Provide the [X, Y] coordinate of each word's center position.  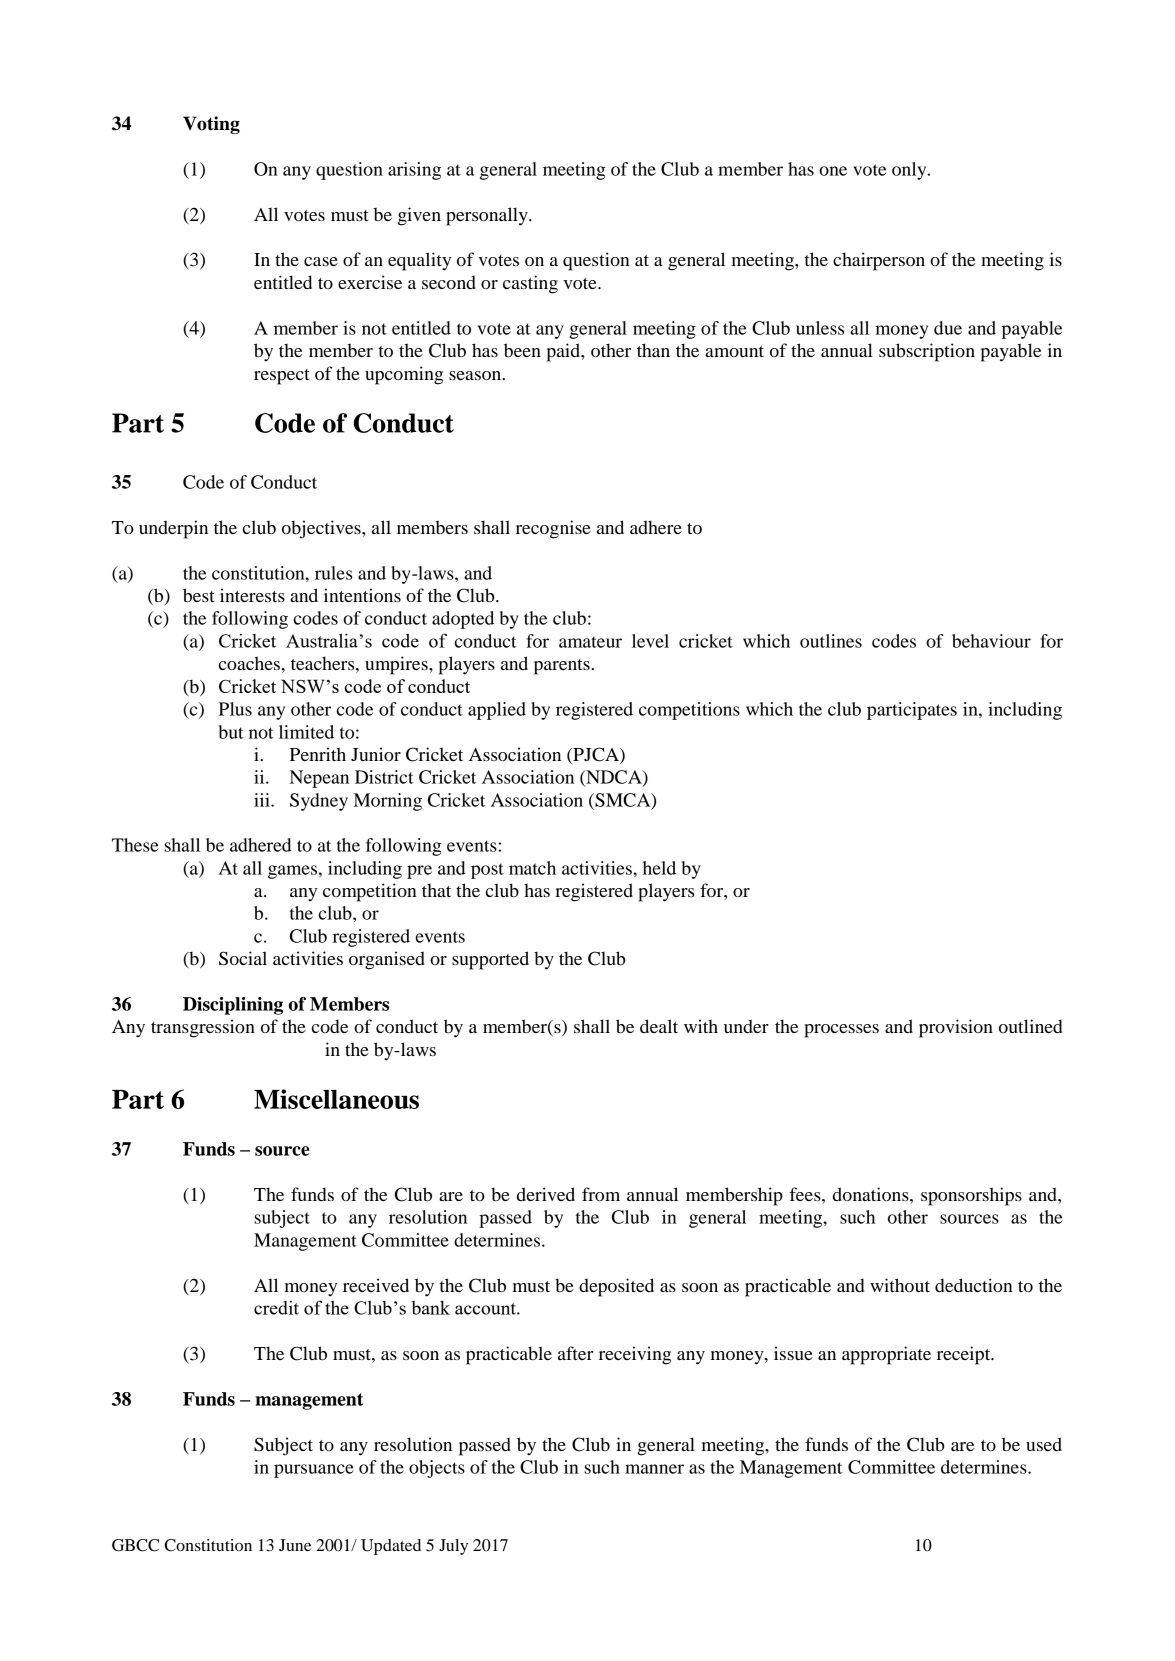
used [1044, 1444]
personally [488, 216]
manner [654, 1469]
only [910, 171]
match [532, 868]
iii [263, 800]
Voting [211, 125]
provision [956, 1028]
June [295, 1545]
